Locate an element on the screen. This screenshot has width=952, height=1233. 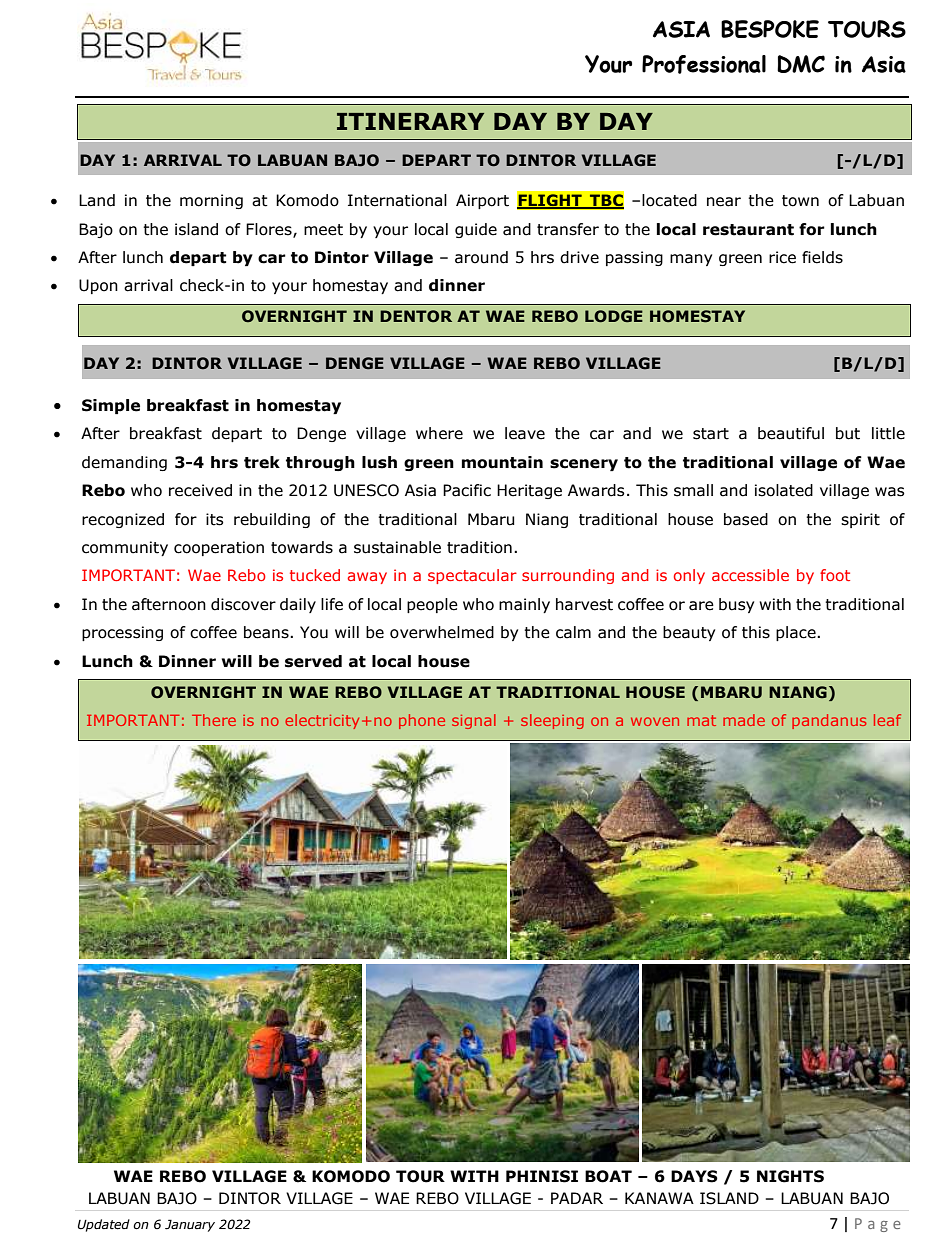
morning is located at coordinates (211, 201).
